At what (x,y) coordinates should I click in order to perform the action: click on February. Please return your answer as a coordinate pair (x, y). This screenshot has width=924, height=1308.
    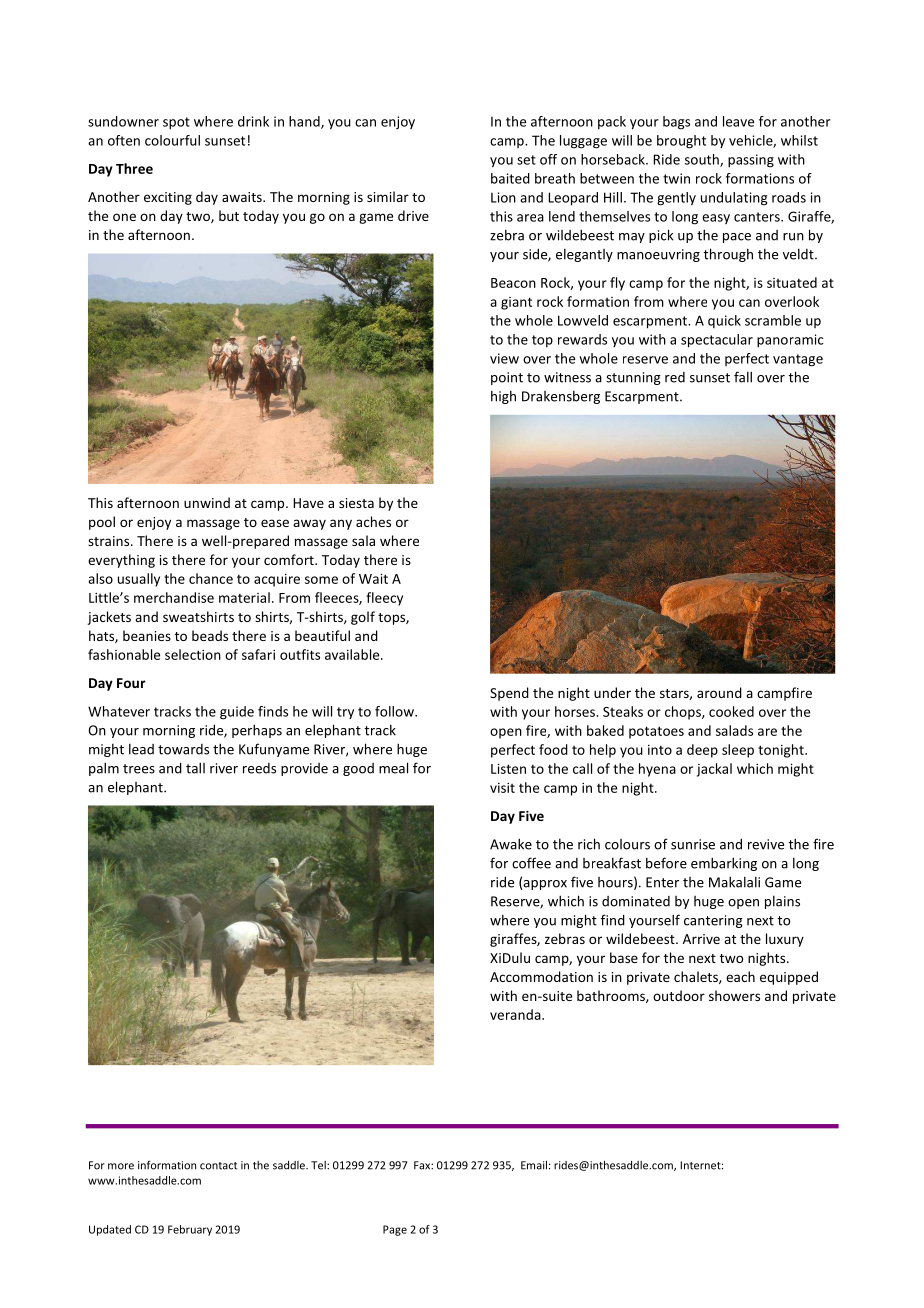
    Looking at the image, I should click on (190, 1230).
